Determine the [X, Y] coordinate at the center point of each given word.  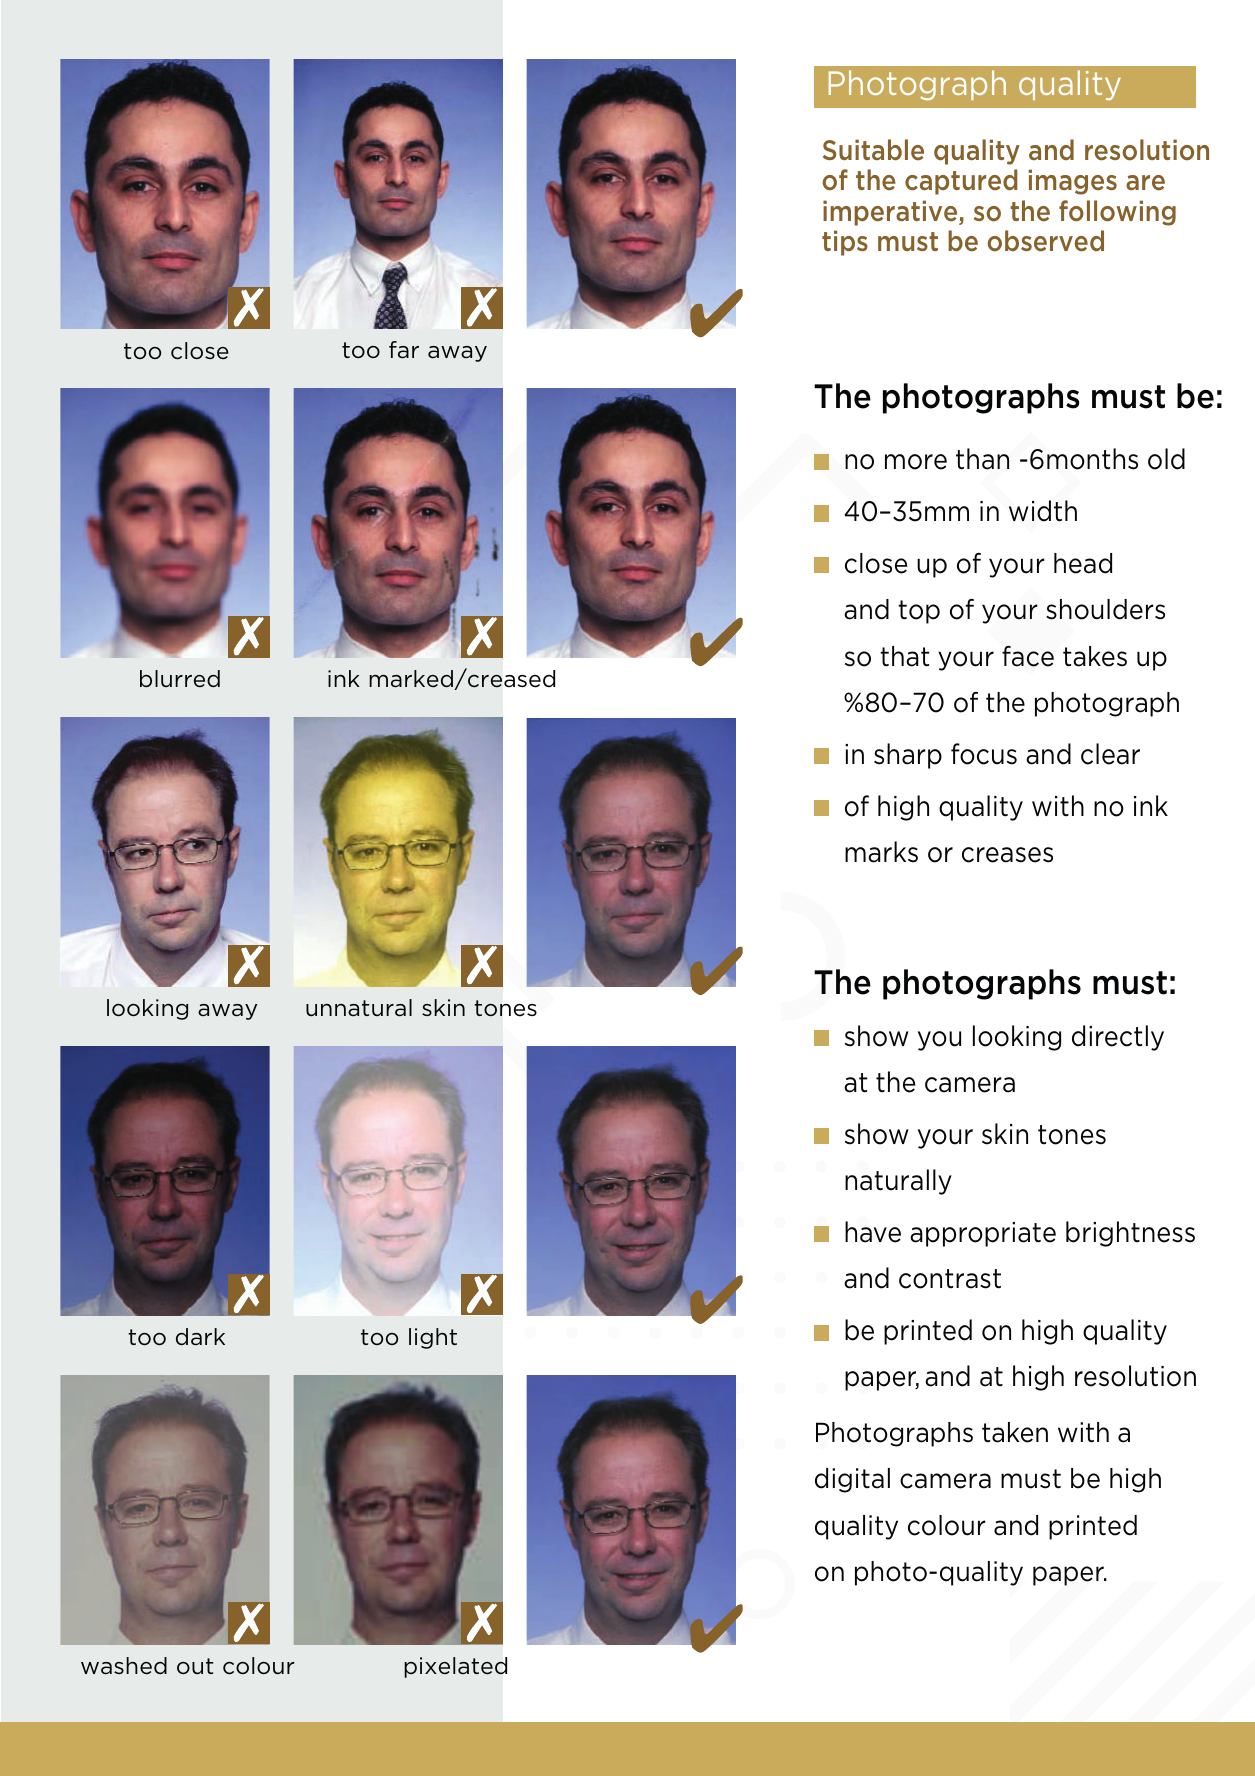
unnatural [359, 1008]
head [1083, 563]
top [919, 612]
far [404, 350]
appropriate [983, 1234]
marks [881, 852]
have [873, 1232]
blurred [180, 679]
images [1073, 182]
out [195, 1666]
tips [845, 243]
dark [200, 1337]
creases [1007, 855]
